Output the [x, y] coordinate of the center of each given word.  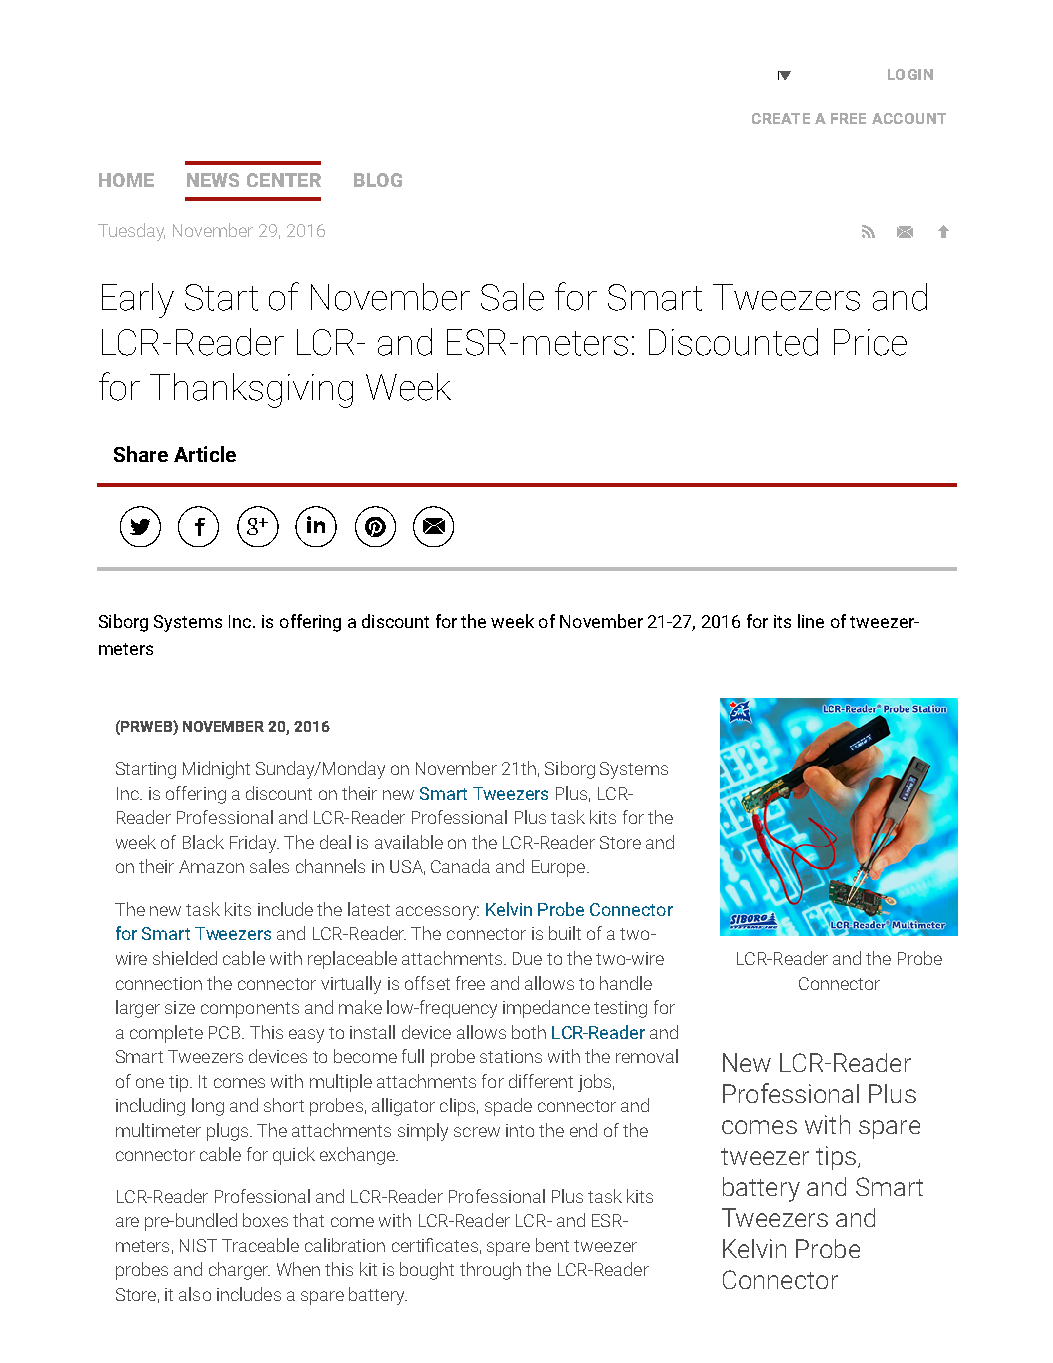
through [490, 1271]
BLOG [378, 180]
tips [836, 1158]
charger [239, 1271]
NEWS [213, 180]
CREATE [781, 118]
